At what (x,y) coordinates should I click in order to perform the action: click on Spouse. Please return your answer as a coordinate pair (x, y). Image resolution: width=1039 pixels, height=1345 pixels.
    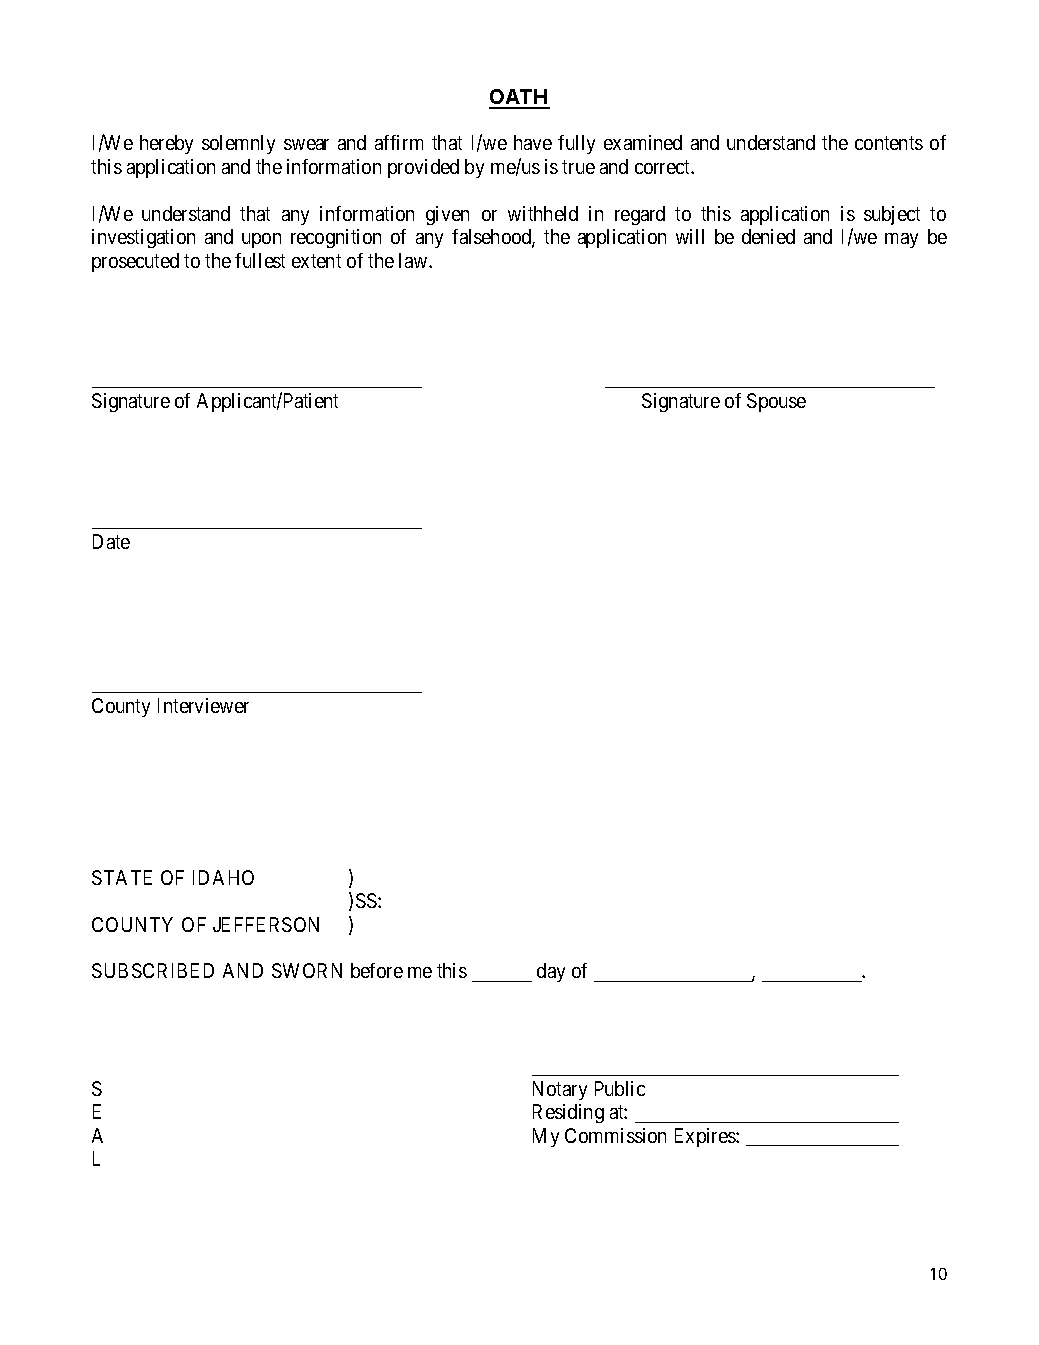
    Looking at the image, I should click on (776, 402).
